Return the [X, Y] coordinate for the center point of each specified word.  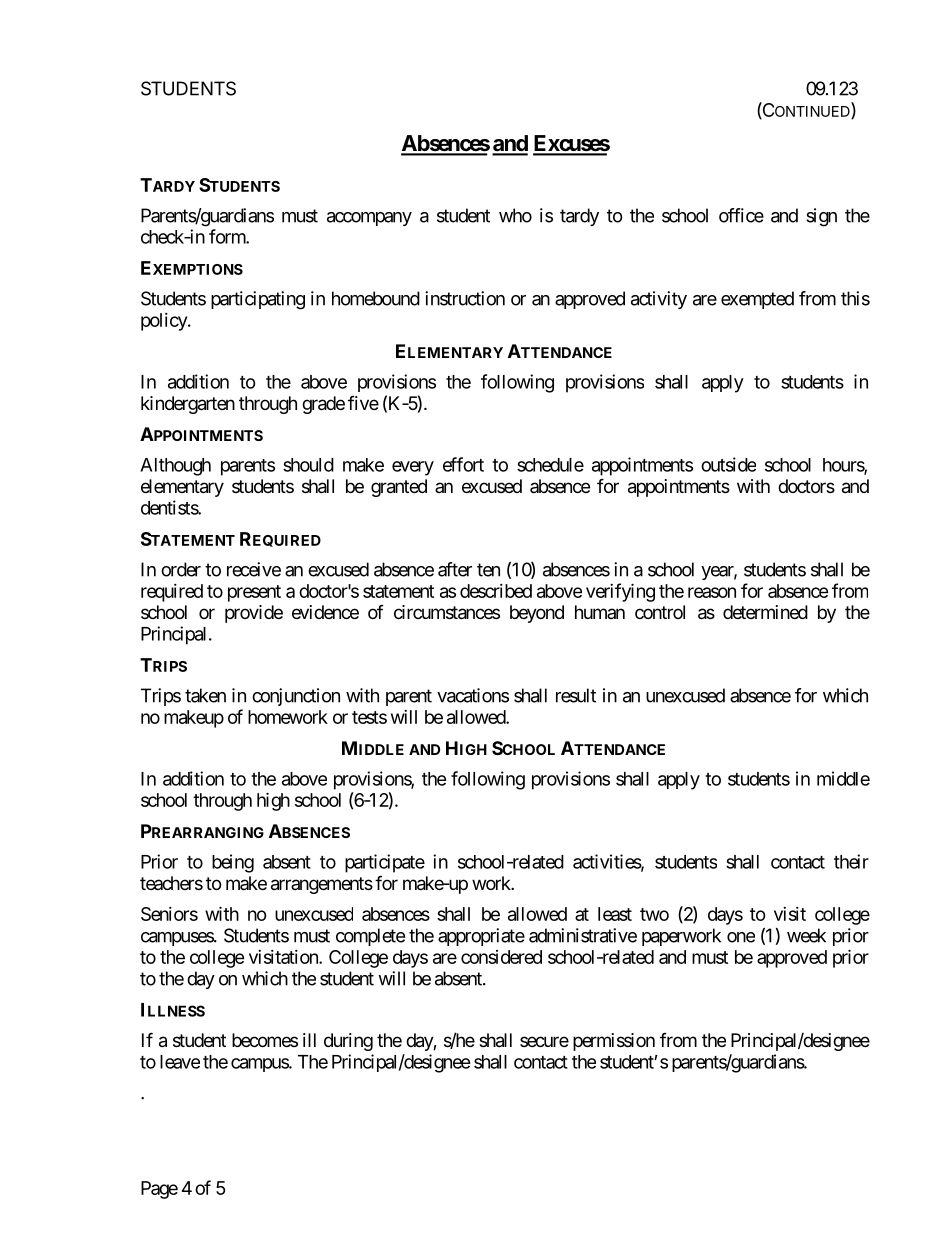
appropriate [481, 937]
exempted [757, 300]
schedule [550, 465]
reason [712, 592]
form [228, 236]
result [576, 695]
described [496, 591]
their [851, 861]
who [515, 215]
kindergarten [188, 405]
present [254, 593]
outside [728, 464]
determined [765, 612]
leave [180, 1062]
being [233, 863]
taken [205, 695]
